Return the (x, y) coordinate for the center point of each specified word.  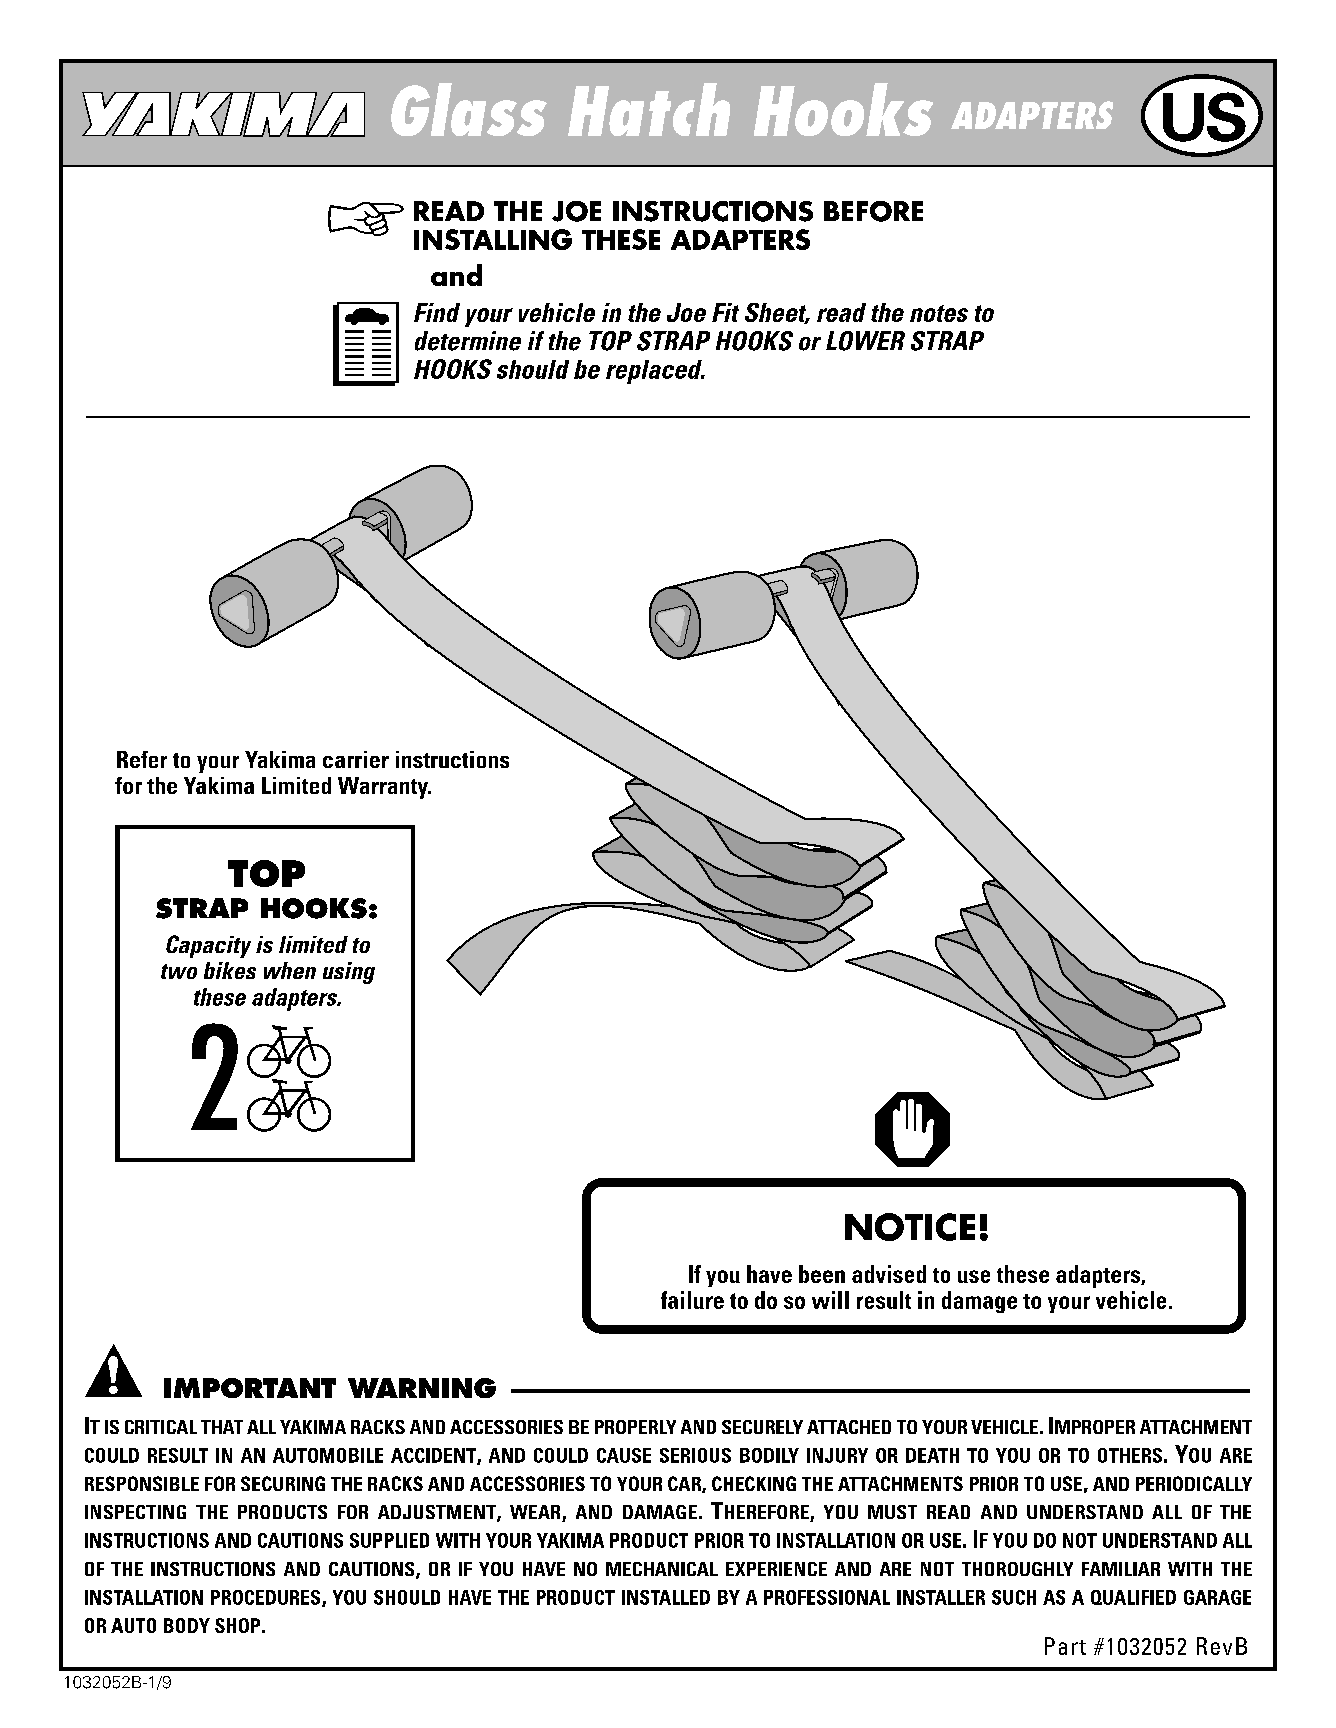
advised (889, 1274)
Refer (142, 759)
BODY (187, 1625)
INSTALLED (666, 1597)
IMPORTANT (250, 1388)
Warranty (384, 788)
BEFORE (873, 211)
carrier (356, 759)
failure (692, 1300)
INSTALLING (493, 239)
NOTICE (910, 1227)
